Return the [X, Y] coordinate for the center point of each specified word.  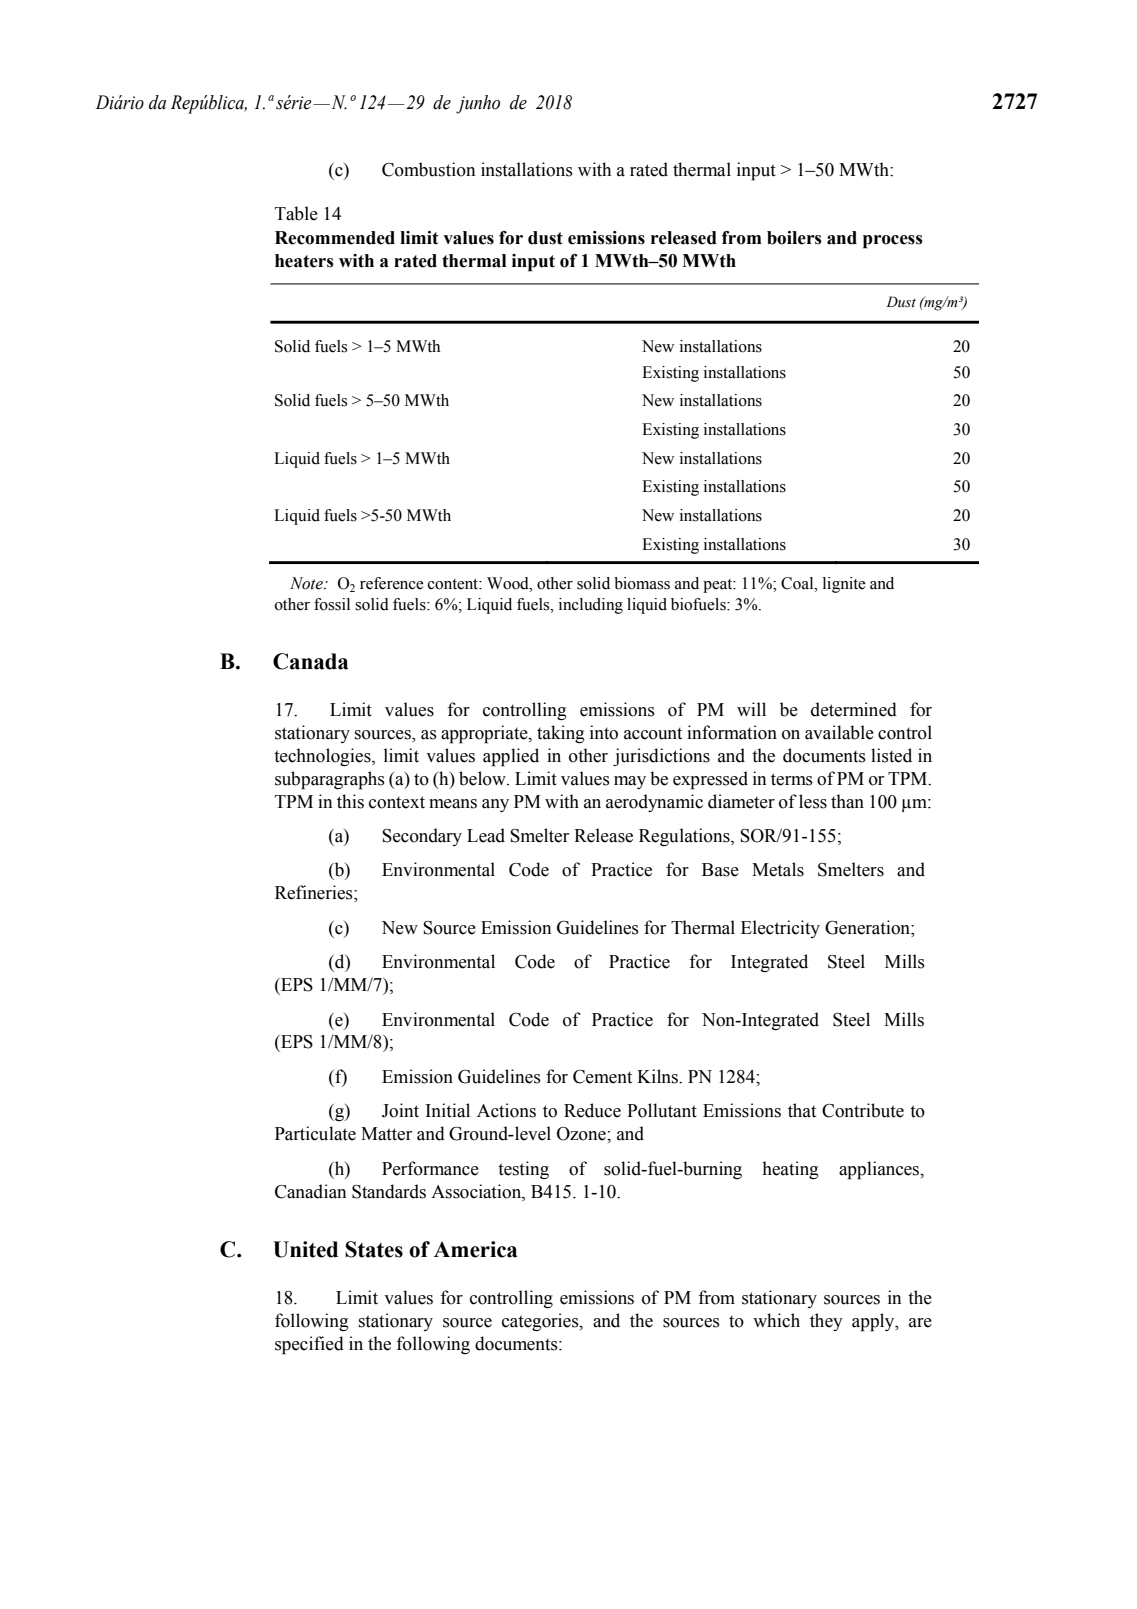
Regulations [685, 837]
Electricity [780, 929]
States [374, 1249]
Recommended [335, 238]
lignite [844, 585]
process [893, 242]
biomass [642, 583]
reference [392, 583]
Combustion [428, 169]
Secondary [422, 837]
